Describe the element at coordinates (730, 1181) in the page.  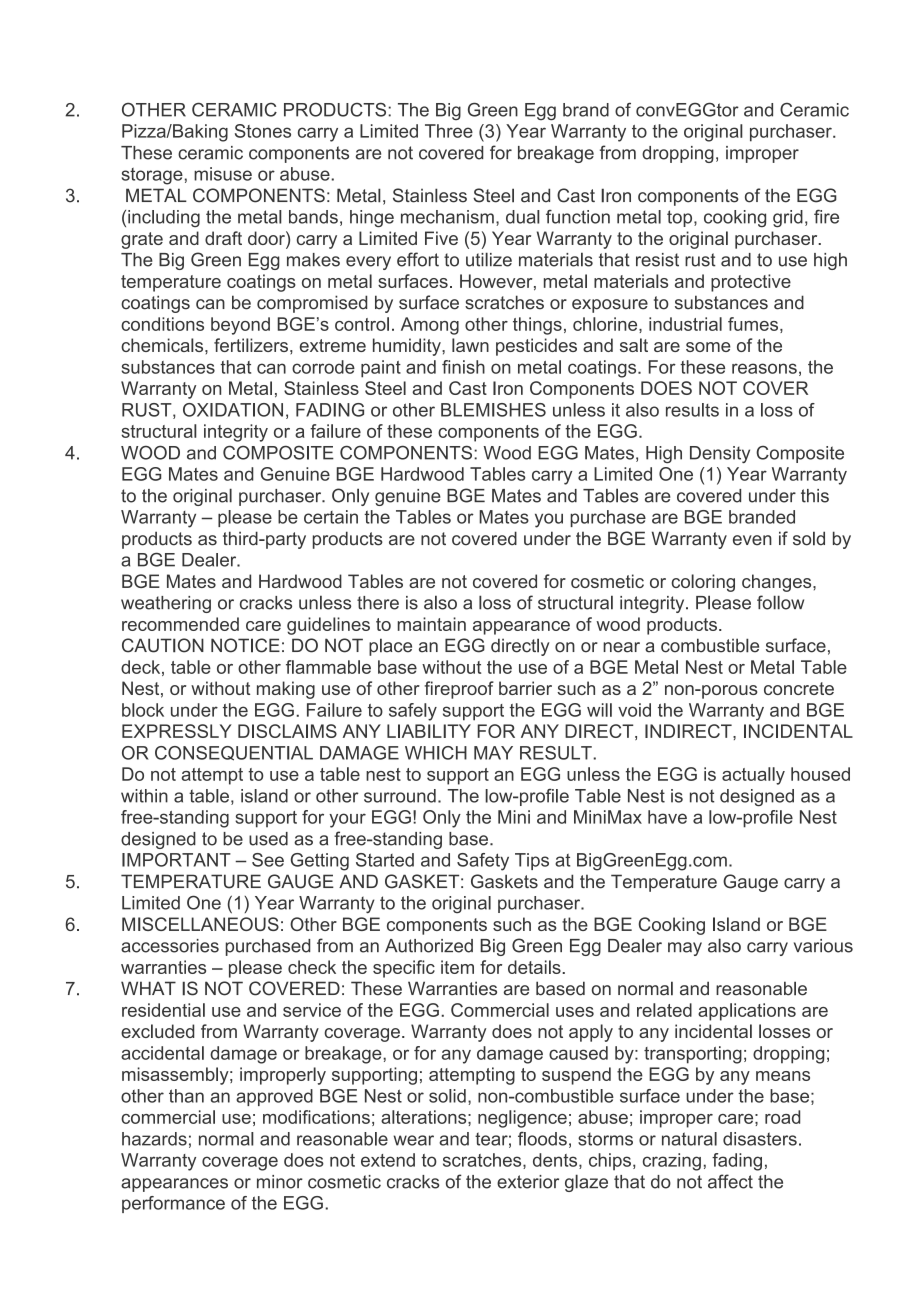
I see `affect` at that location.
